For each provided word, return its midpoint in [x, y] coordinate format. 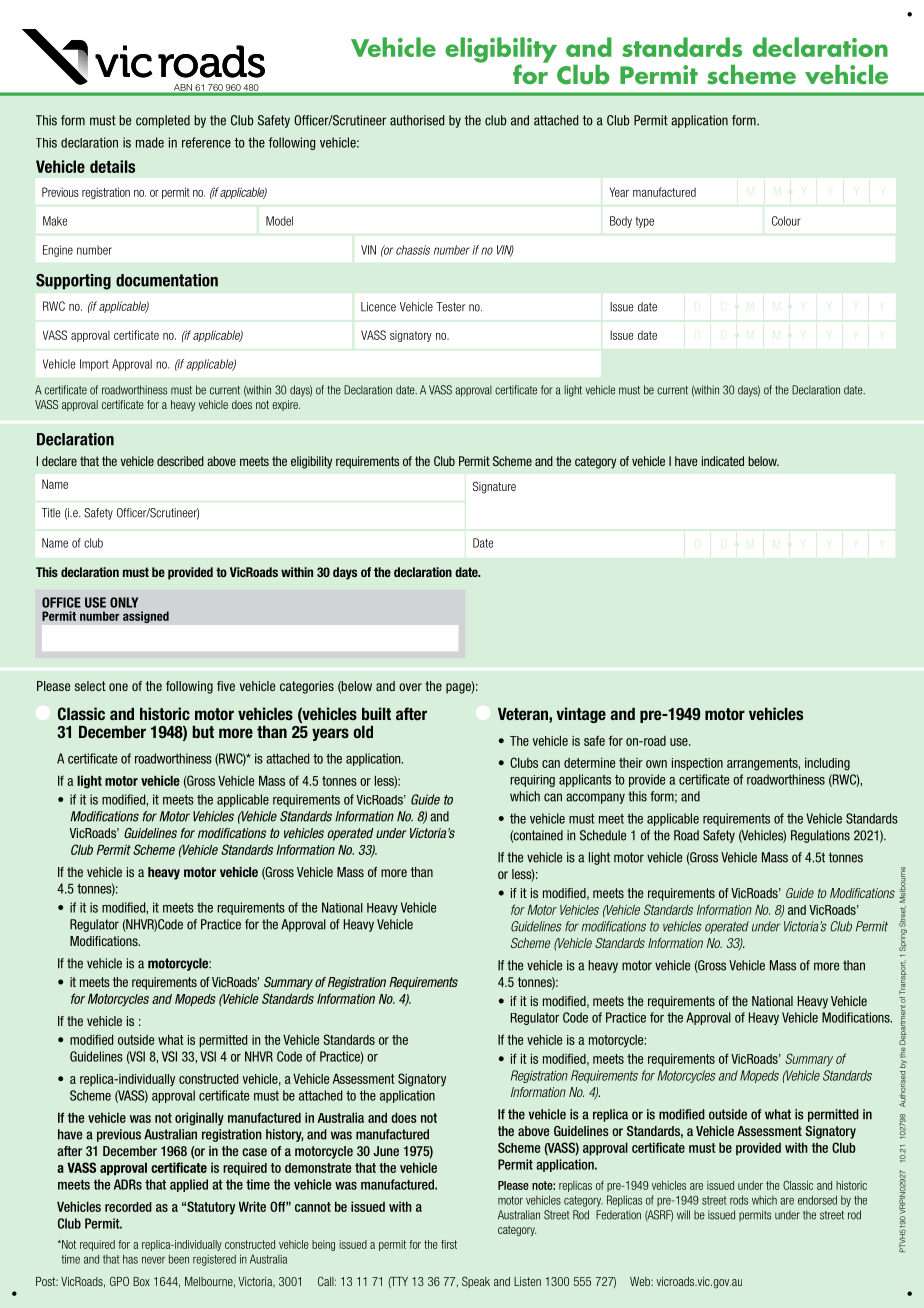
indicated [723, 461]
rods [739, 1200]
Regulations [820, 836]
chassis [413, 250]
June [386, 1151]
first [449, 1244]
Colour [786, 221]
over [410, 687]
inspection [697, 764]
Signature [494, 487]
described [180, 461]
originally [199, 1119]
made [150, 142]
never [153, 1260]
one [118, 687]
